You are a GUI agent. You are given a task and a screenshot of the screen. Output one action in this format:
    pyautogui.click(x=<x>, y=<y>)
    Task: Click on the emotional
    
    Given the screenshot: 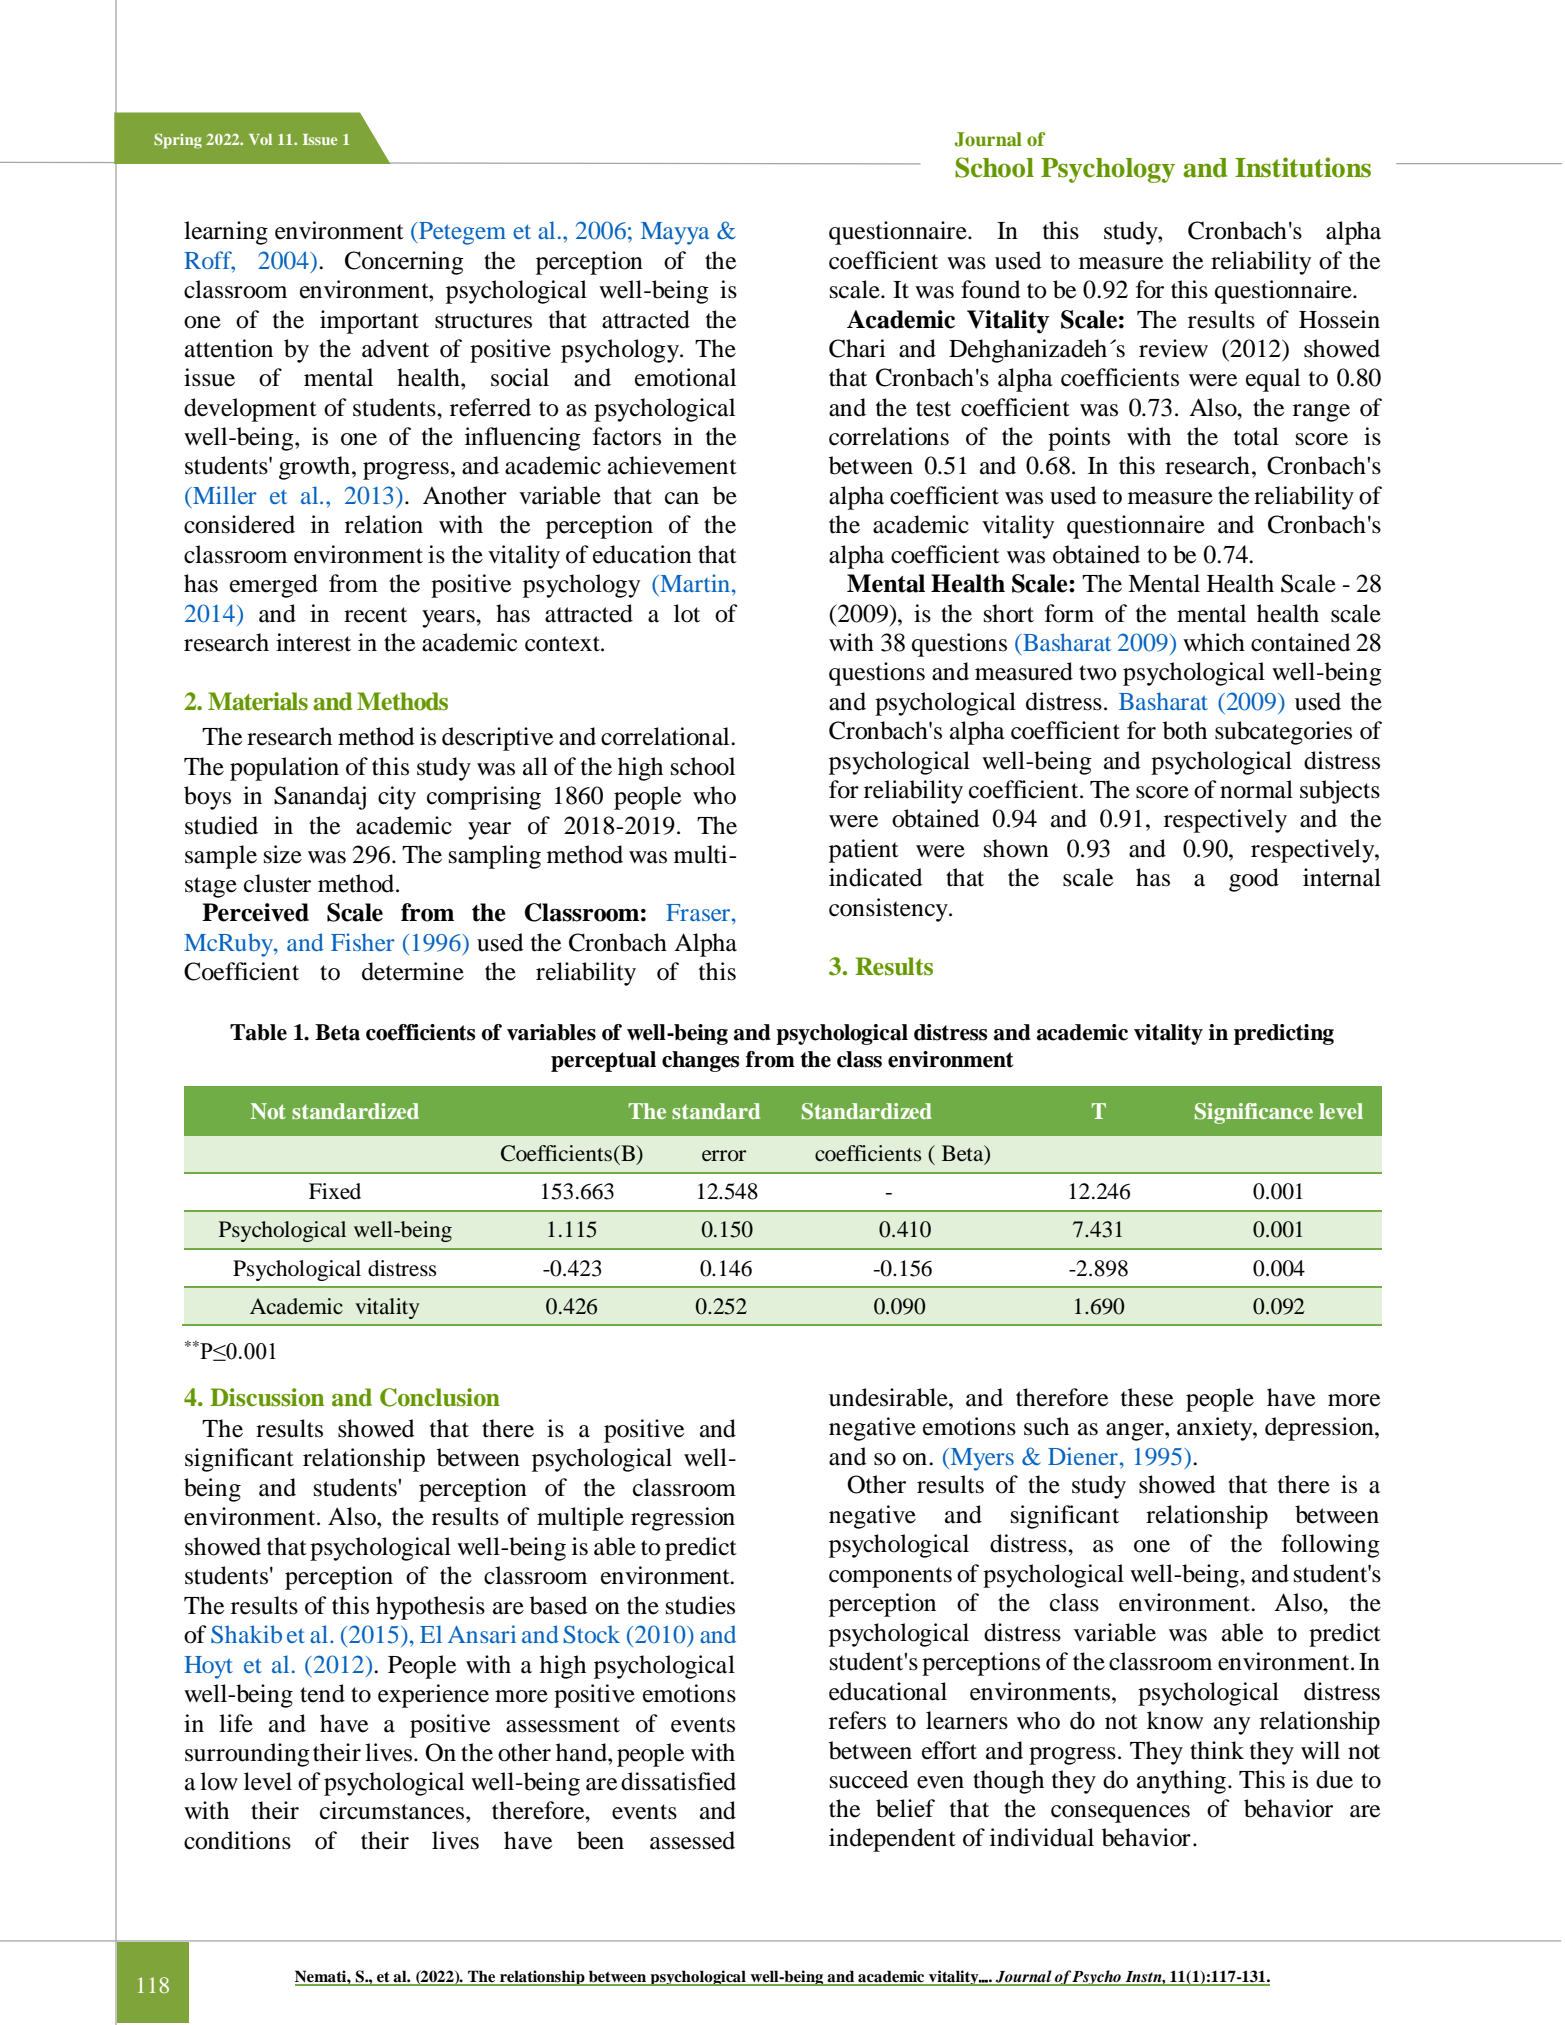 What is the action you would take?
    pyautogui.click(x=685, y=377)
